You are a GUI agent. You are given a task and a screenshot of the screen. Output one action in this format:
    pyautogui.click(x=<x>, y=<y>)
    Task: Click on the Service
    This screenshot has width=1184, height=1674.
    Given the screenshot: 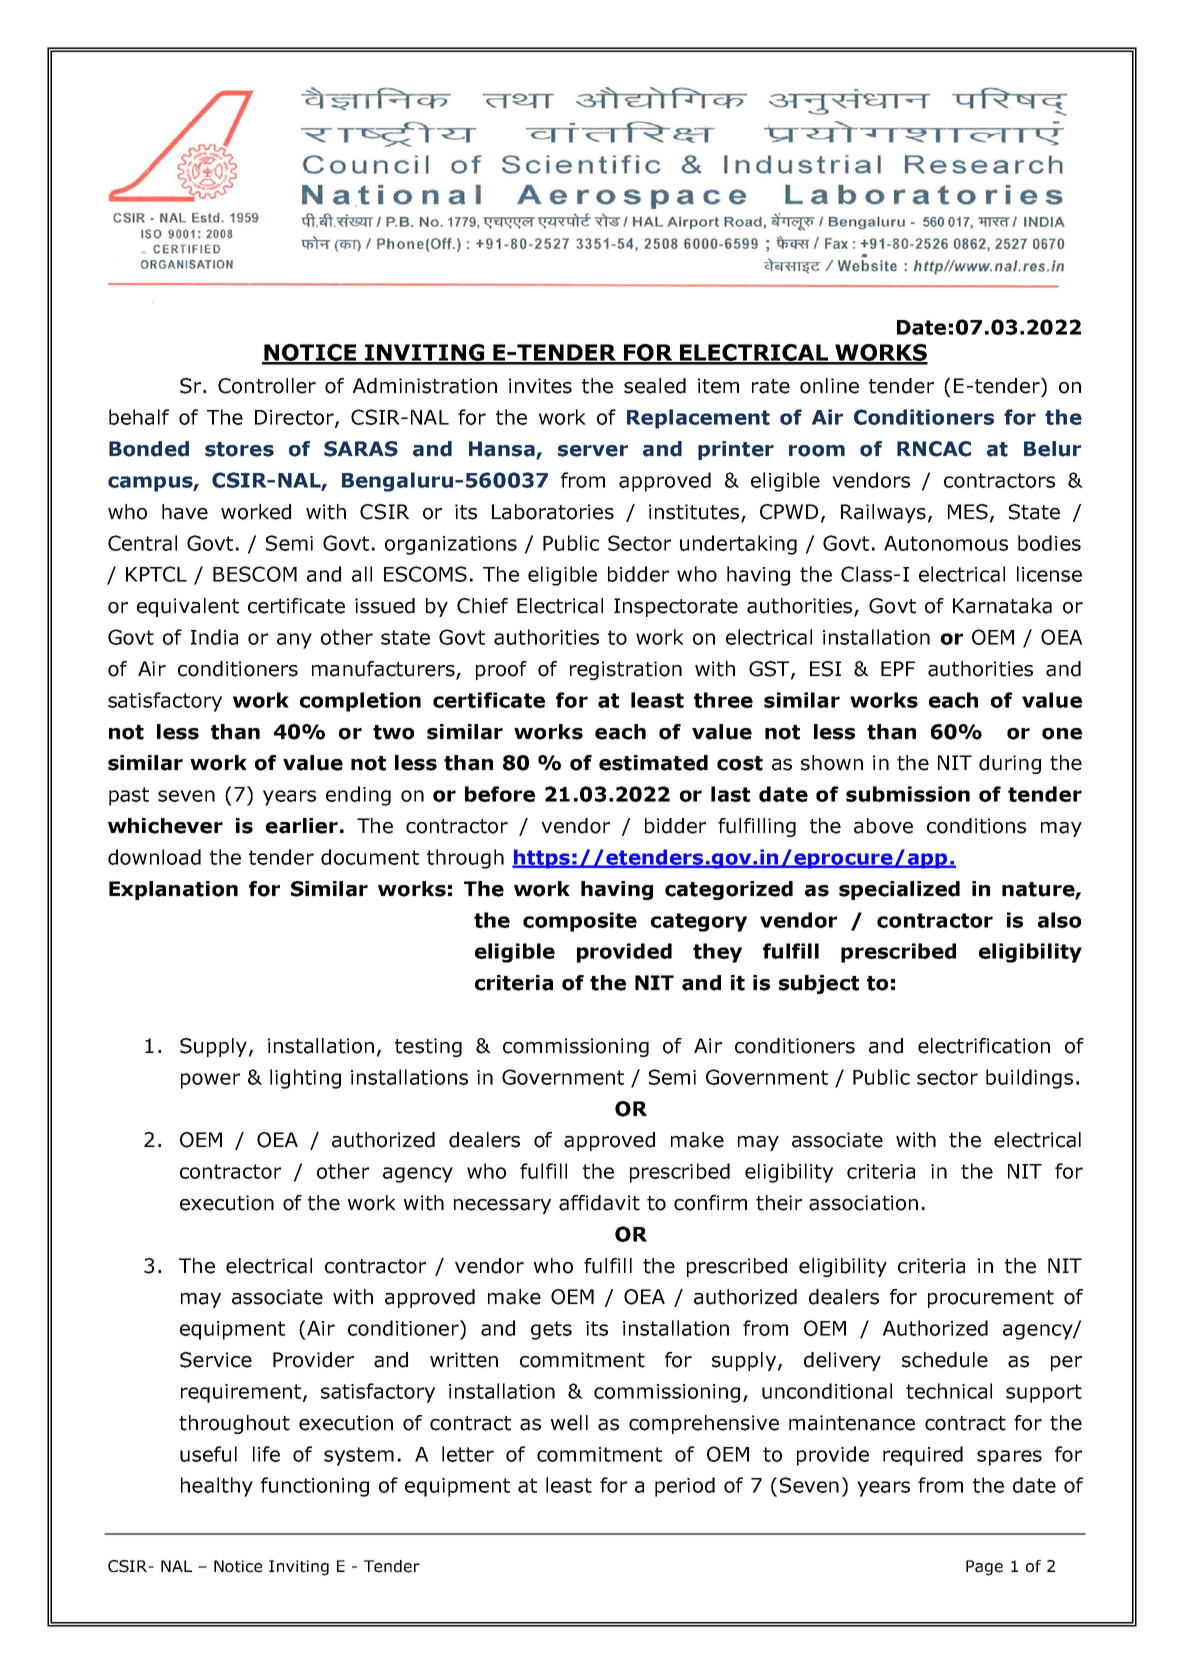 What is the action you would take?
    pyautogui.click(x=216, y=1360)
